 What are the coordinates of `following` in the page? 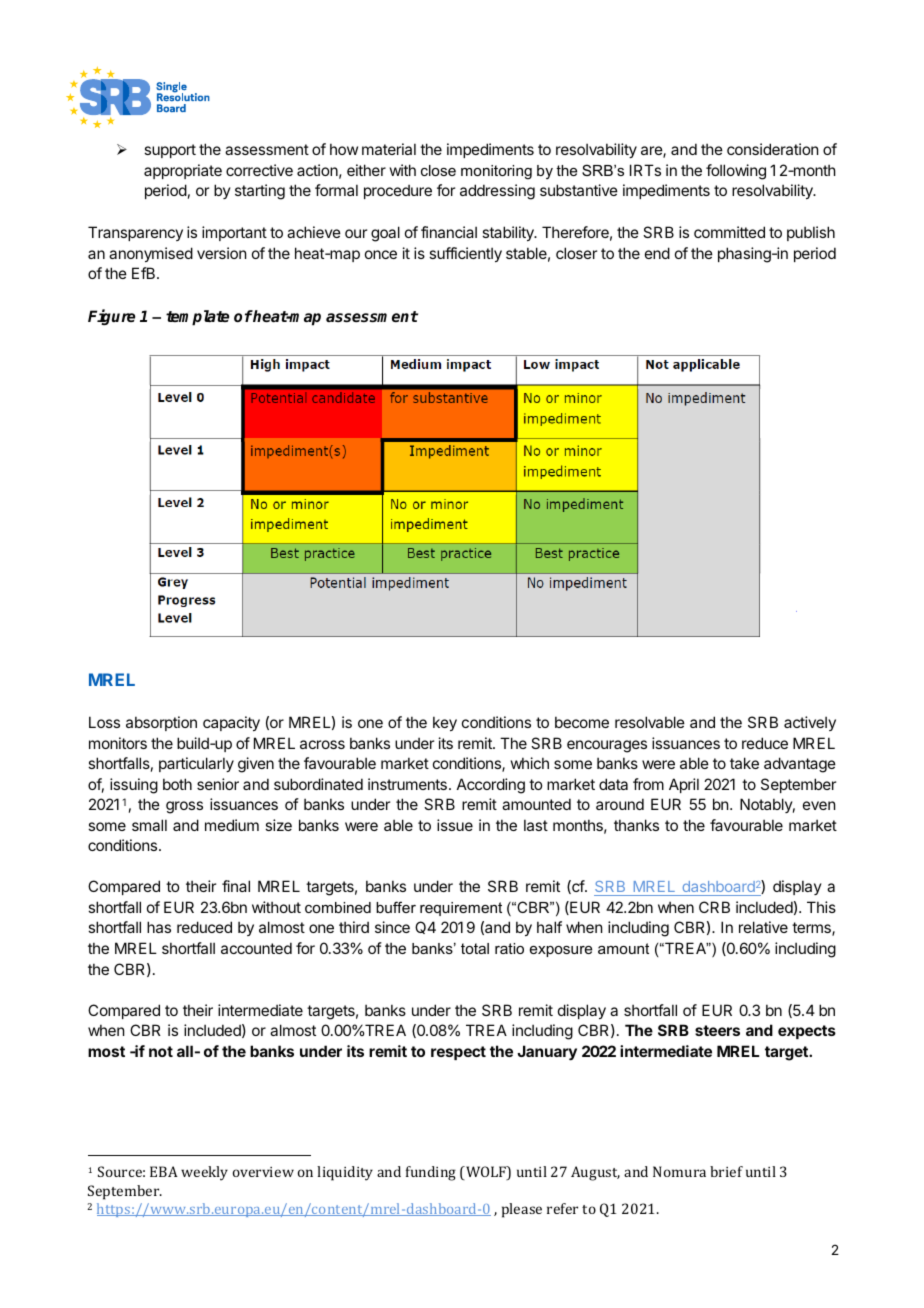 It's located at (736, 172).
